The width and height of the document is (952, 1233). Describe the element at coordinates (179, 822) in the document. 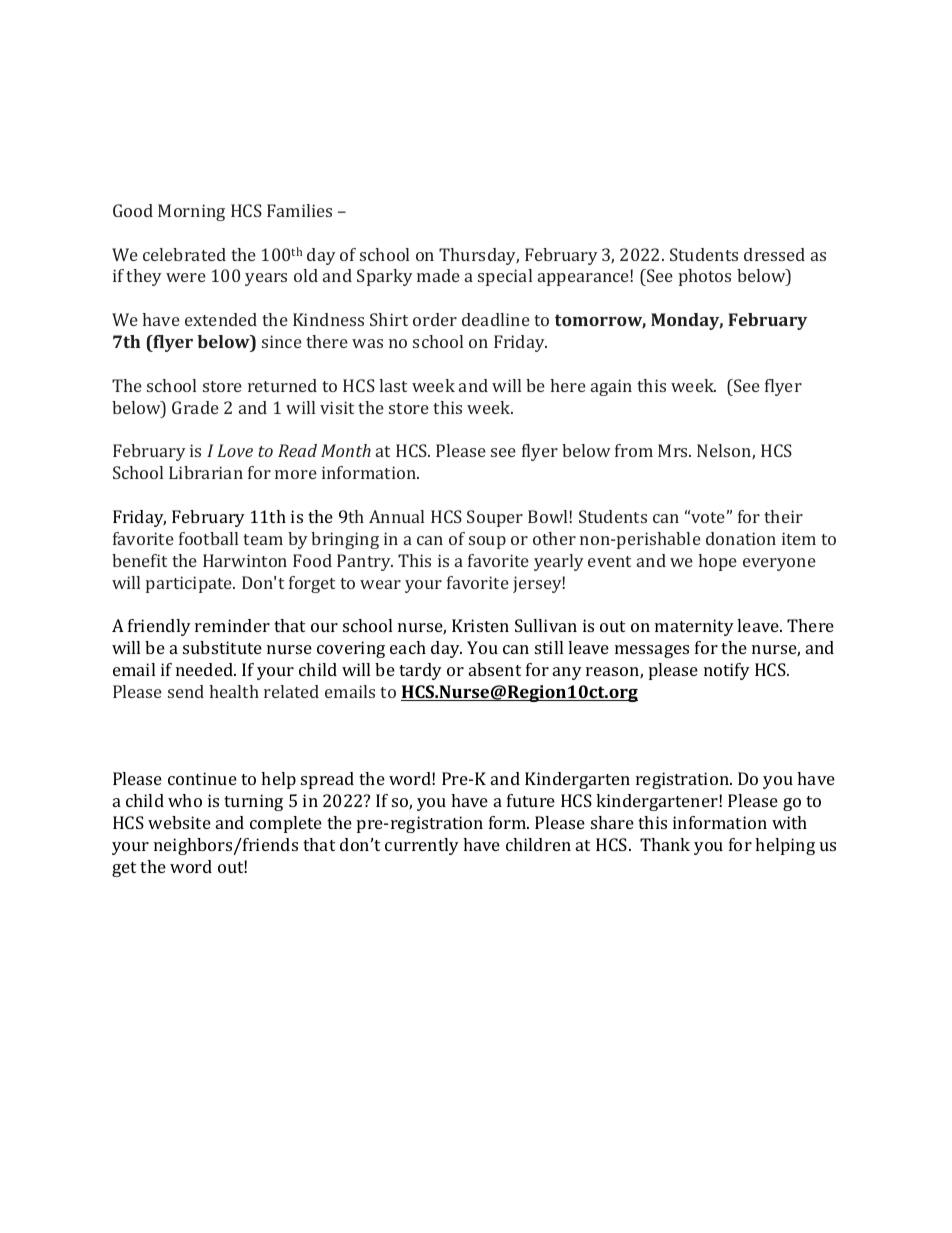

I see `website` at that location.
